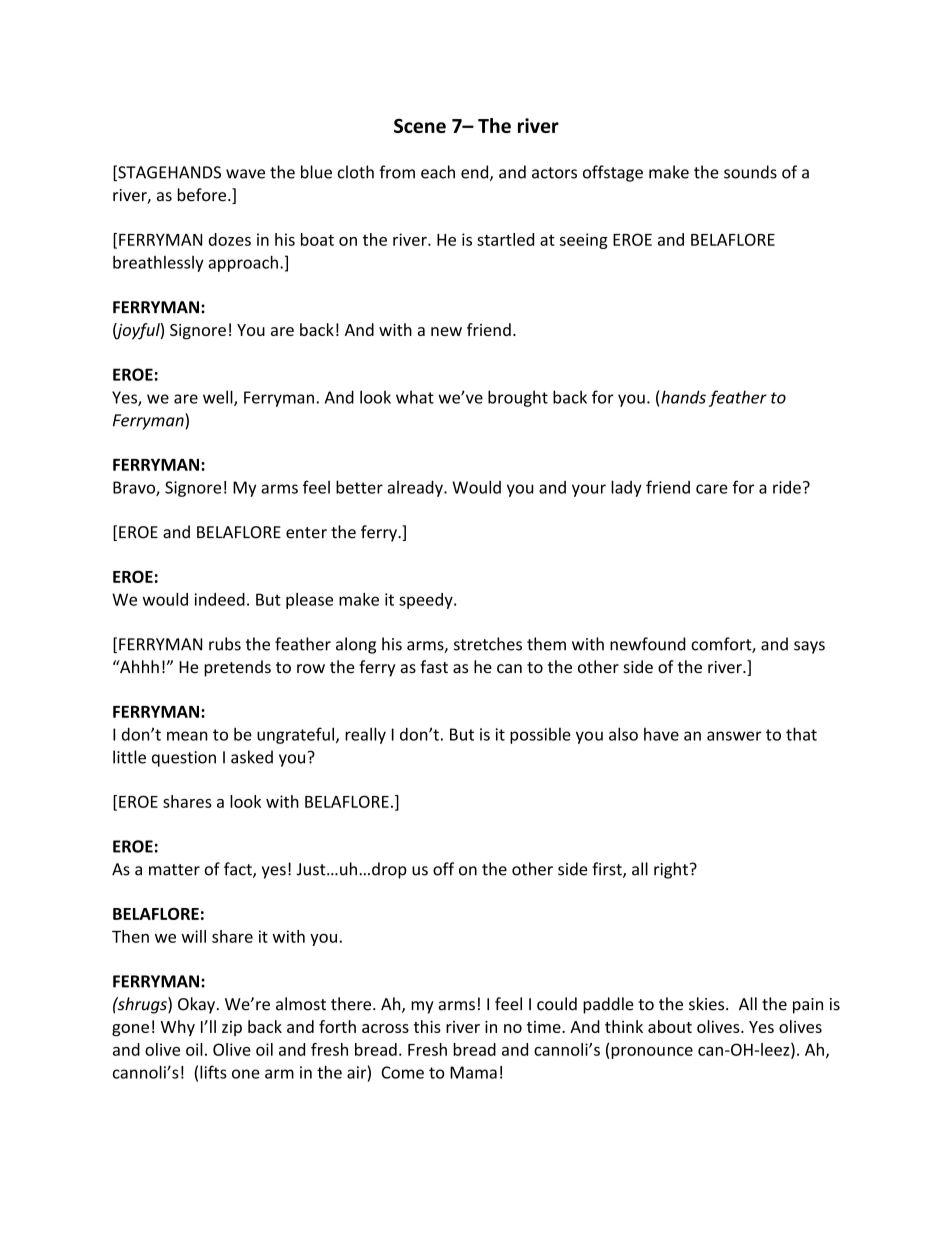  What do you see at coordinates (219, 599) in the screenshot?
I see `indeed` at bounding box center [219, 599].
